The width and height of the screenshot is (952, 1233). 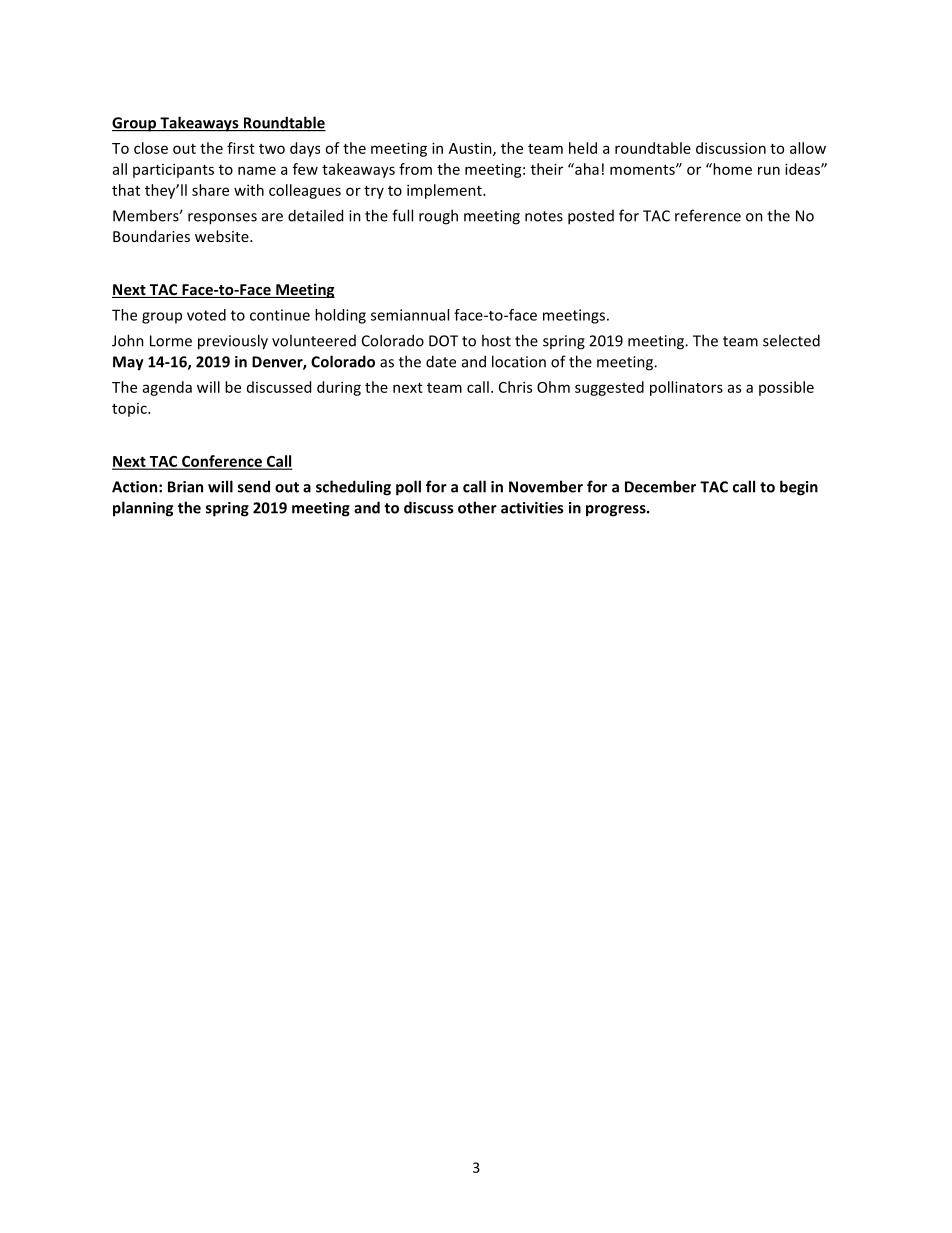 What do you see at coordinates (438, 217) in the screenshot?
I see `rough` at bounding box center [438, 217].
